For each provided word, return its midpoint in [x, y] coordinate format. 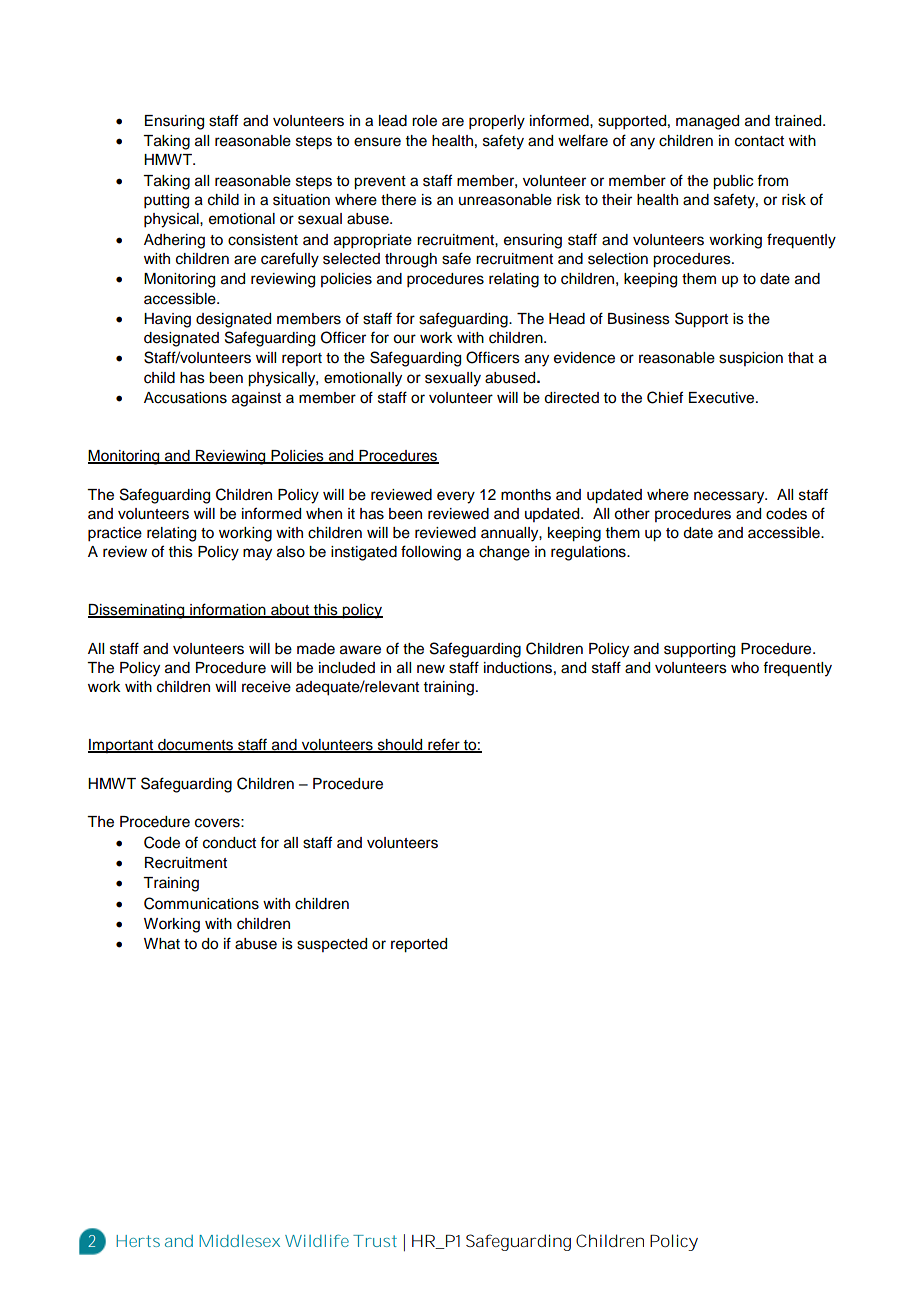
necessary [730, 497]
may [257, 554]
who [745, 668]
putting [166, 201]
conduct [229, 843]
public [733, 182]
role [424, 121]
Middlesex [239, 1241]
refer [444, 745]
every [456, 497]
